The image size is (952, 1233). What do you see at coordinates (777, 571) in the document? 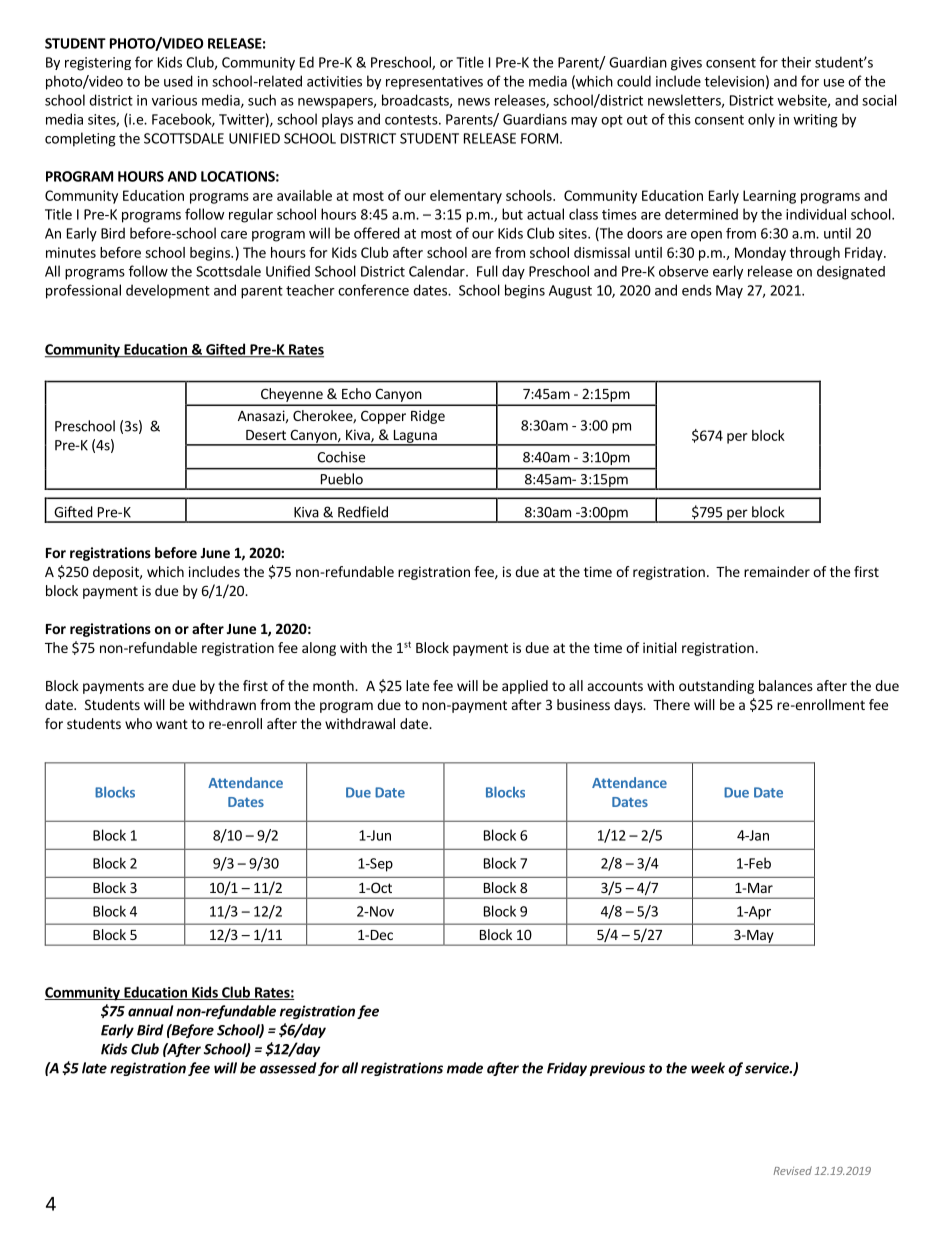
I see `remainder` at bounding box center [777, 571].
